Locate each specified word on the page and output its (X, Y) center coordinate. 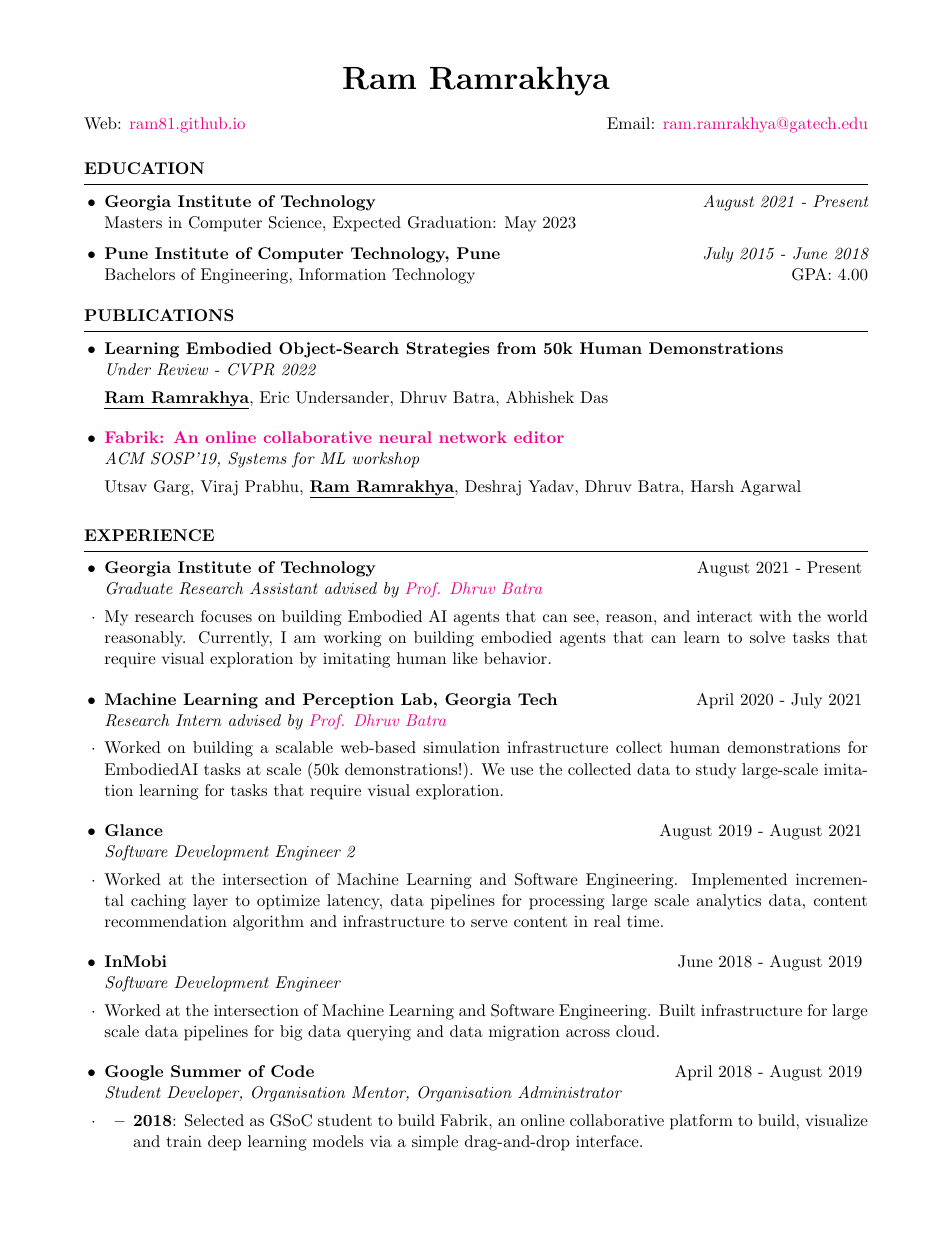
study (716, 771)
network (473, 437)
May (520, 224)
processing (567, 902)
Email (628, 123)
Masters (133, 222)
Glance (134, 830)
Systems (257, 460)
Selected (214, 1120)
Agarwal (770, 488)
